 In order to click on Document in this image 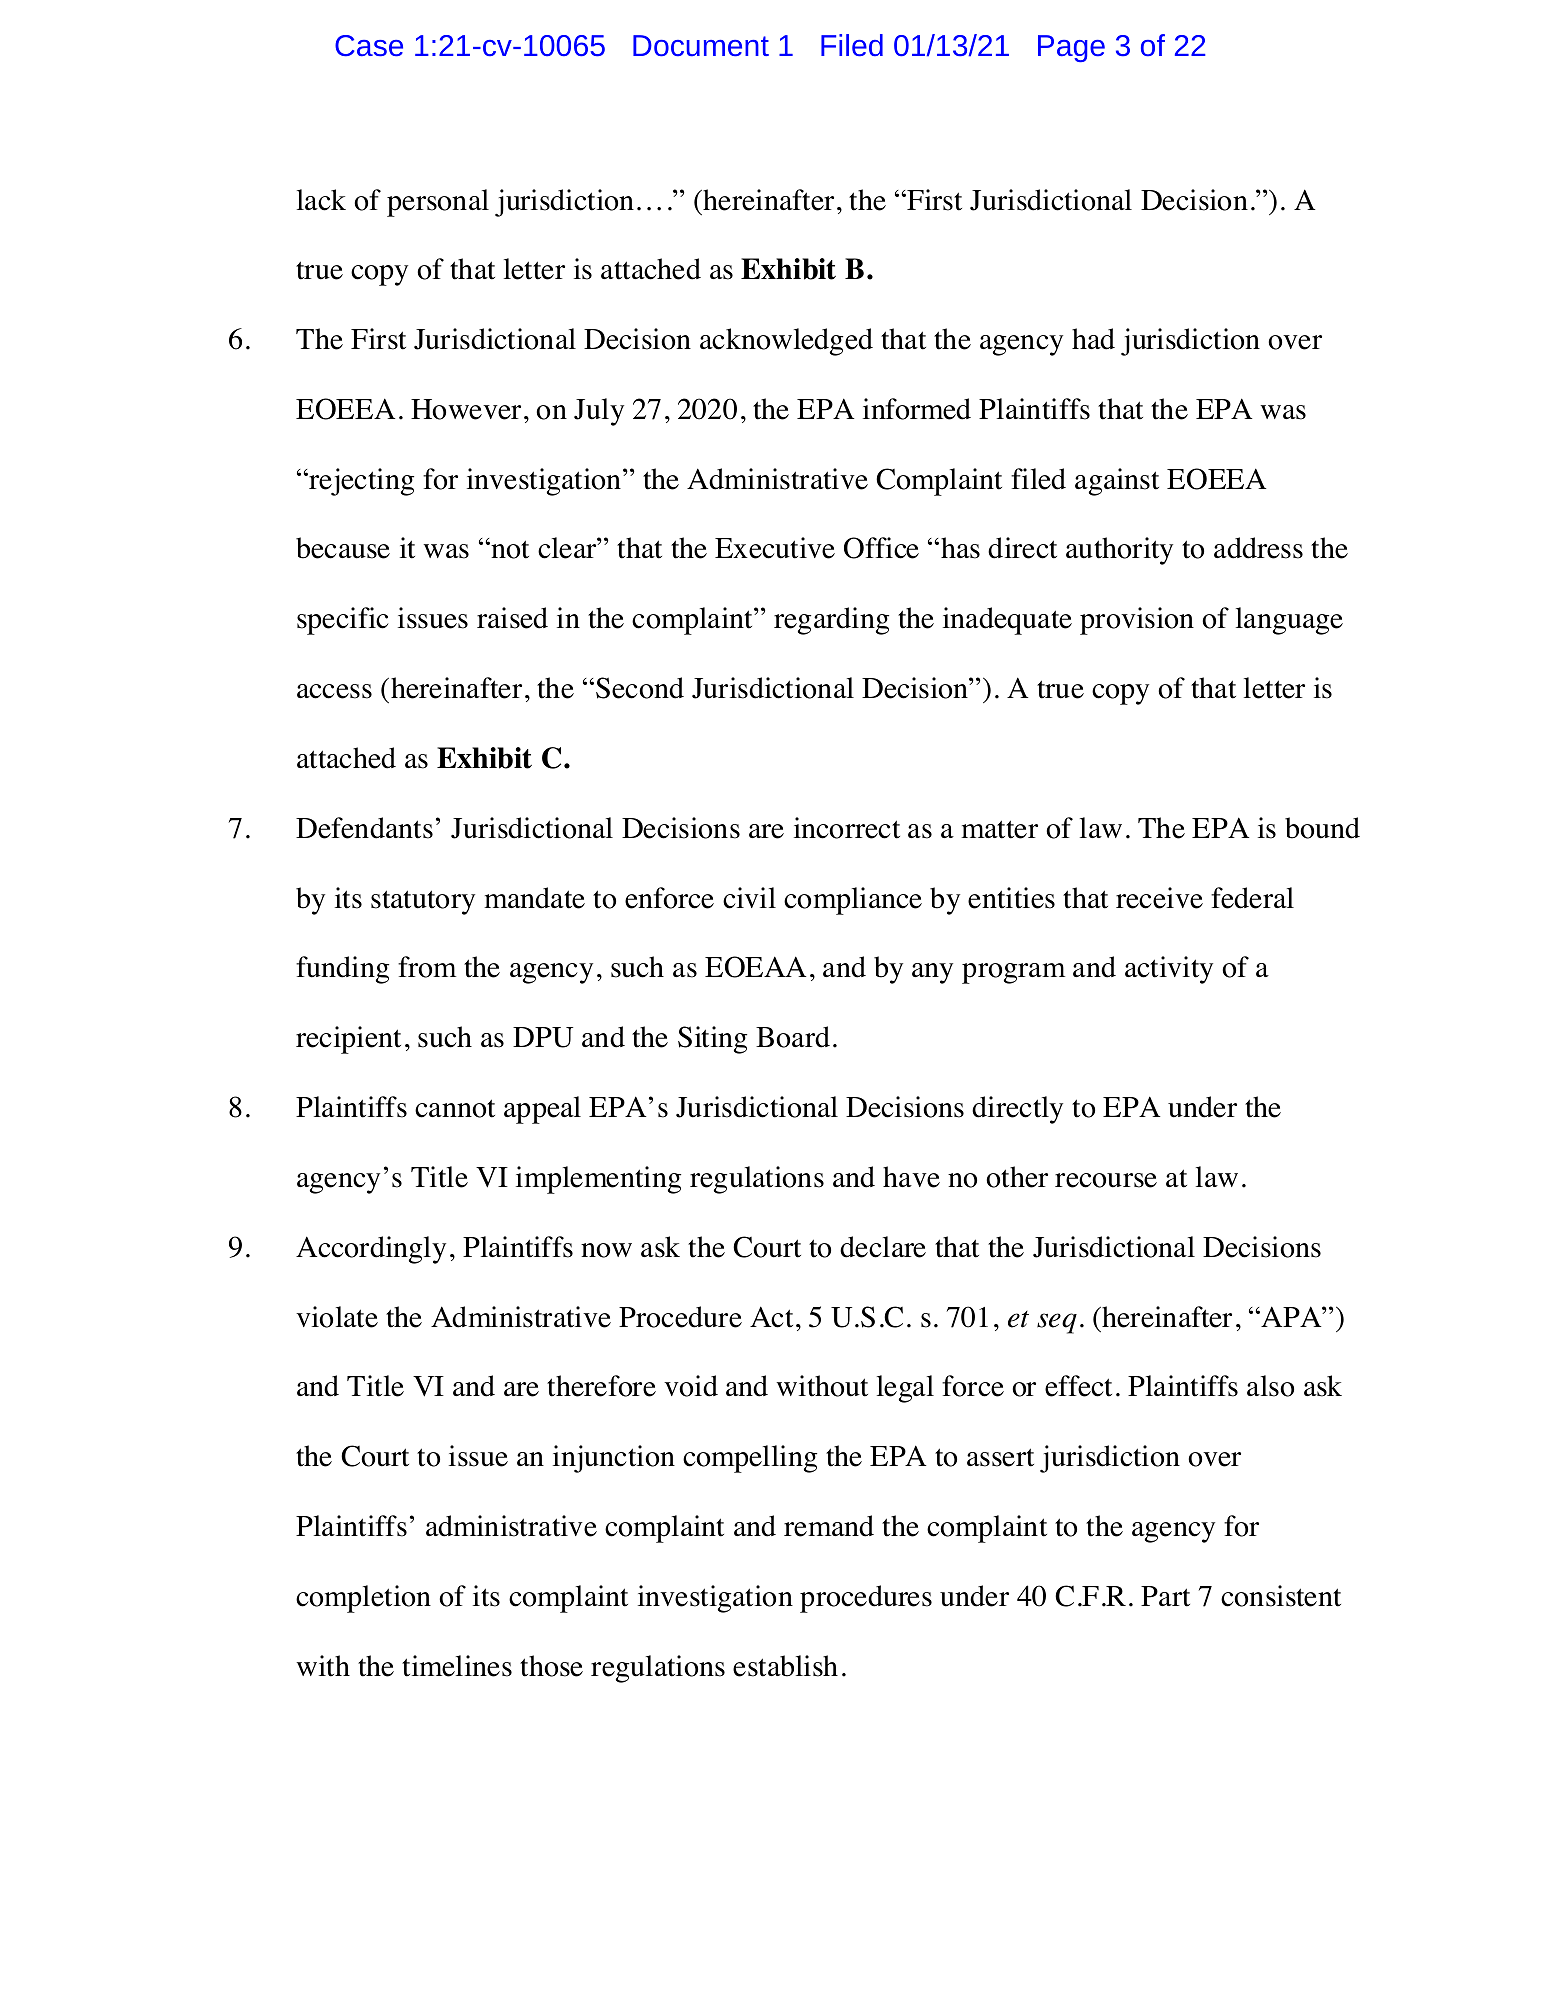, I will do `click(701, 45)`.
